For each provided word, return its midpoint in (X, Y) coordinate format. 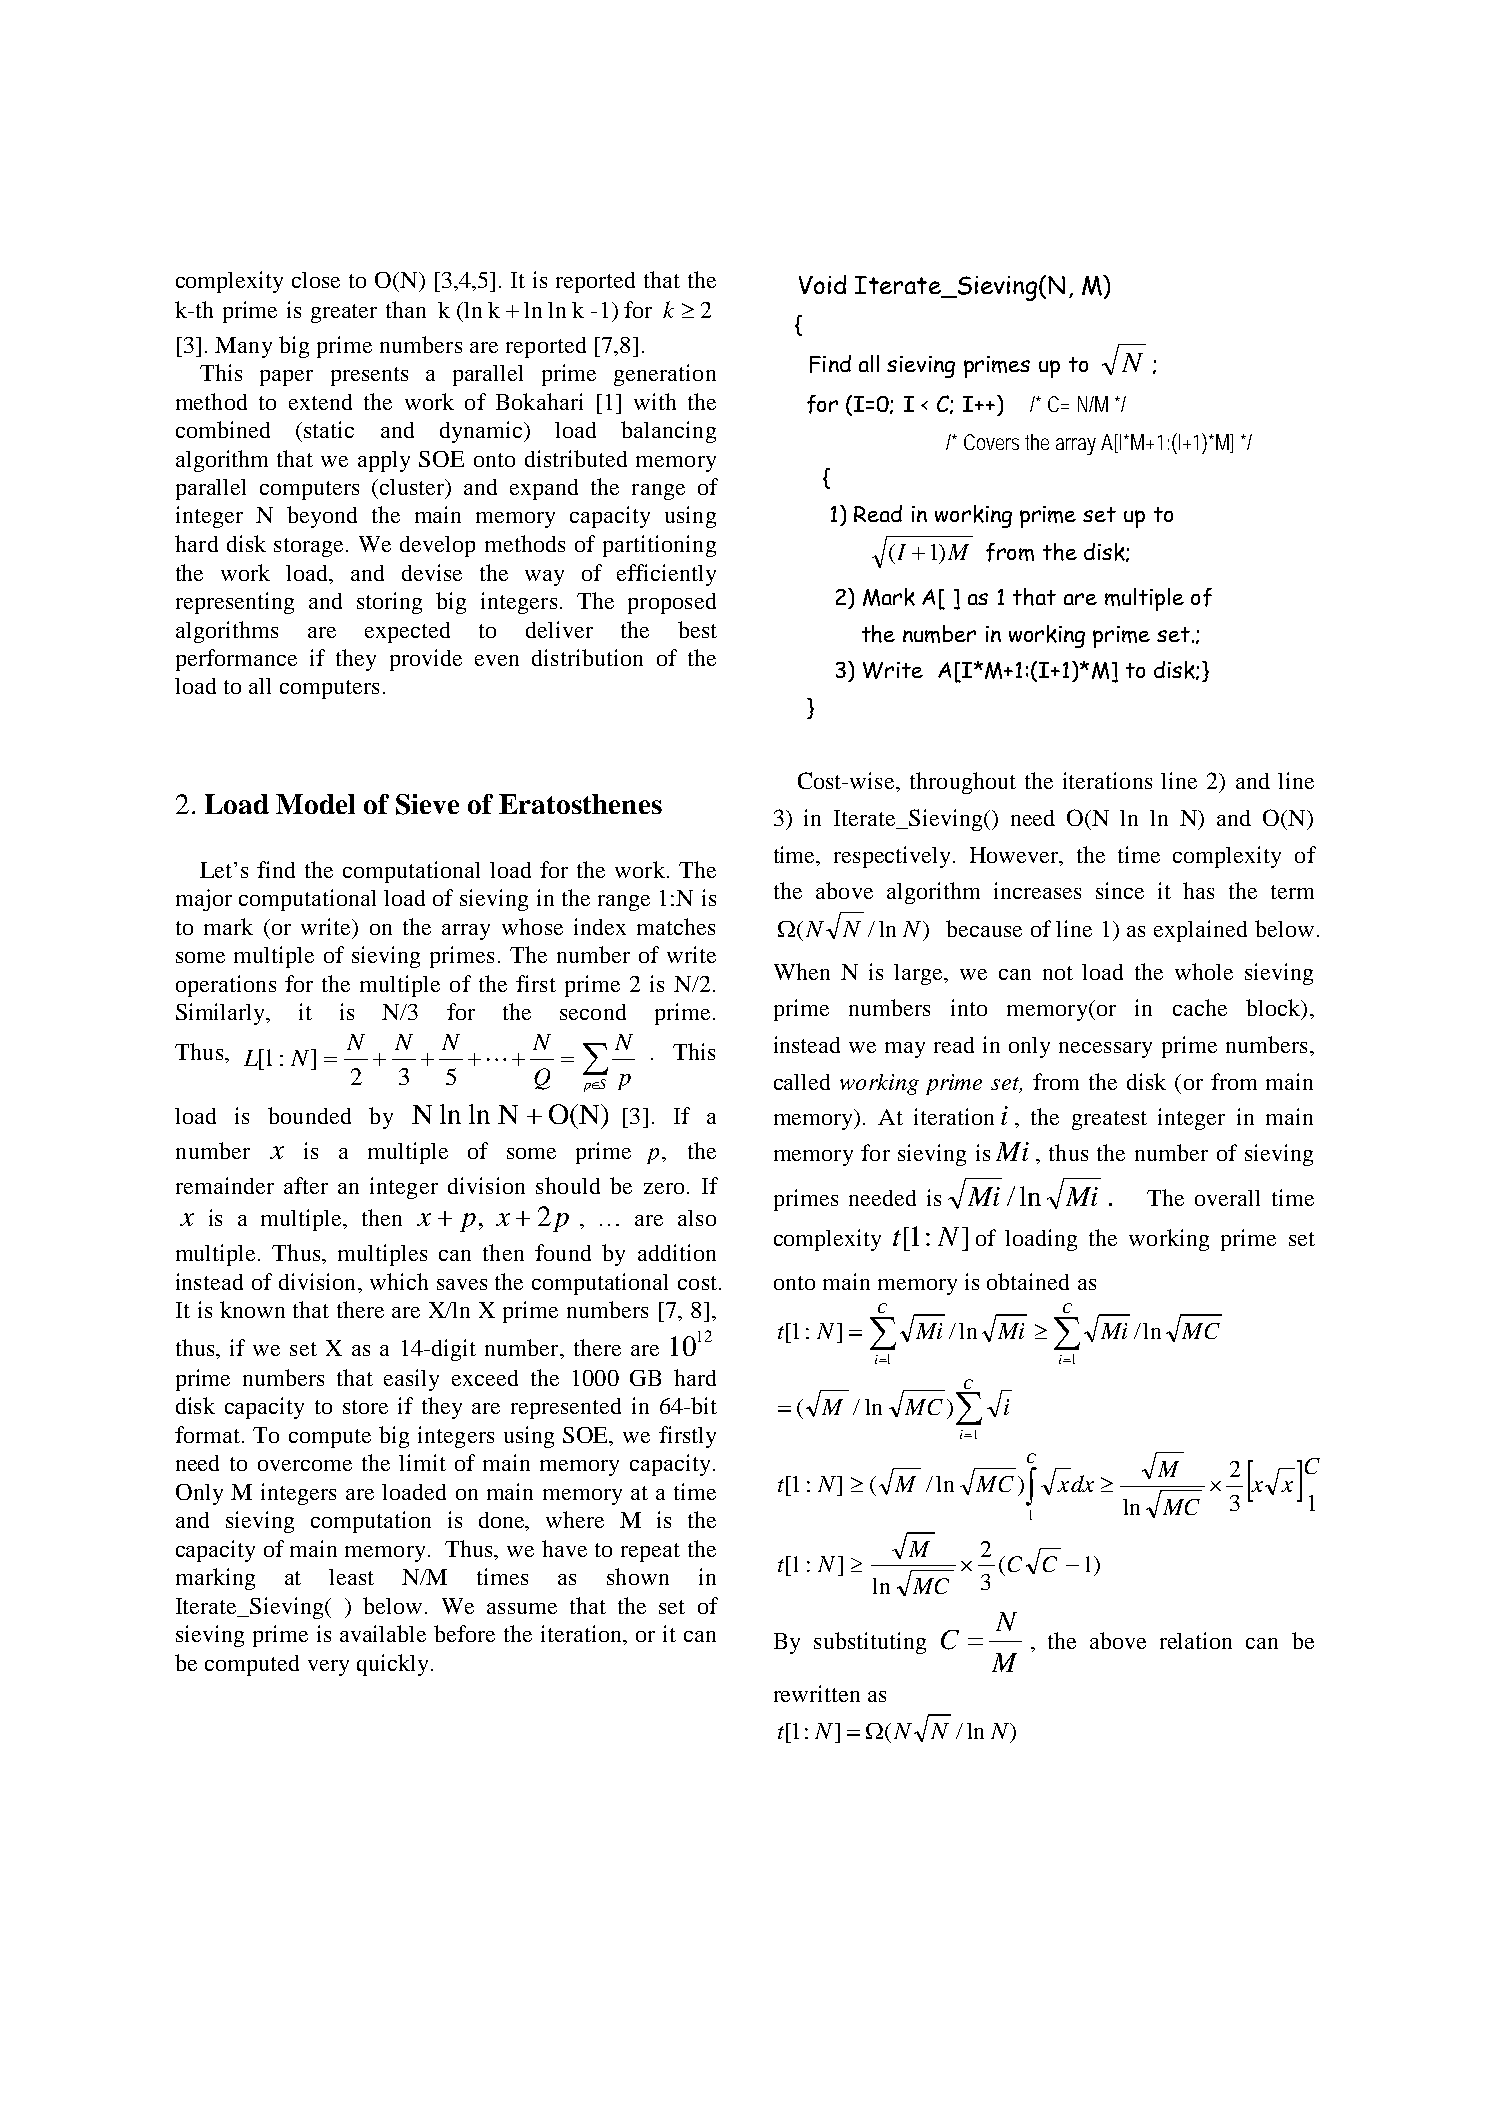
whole (1204, 971)
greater (344, 313)
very (328, 1668)
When (802, 971)
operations (226, 986)
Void (822, 284)
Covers (991, 442)
